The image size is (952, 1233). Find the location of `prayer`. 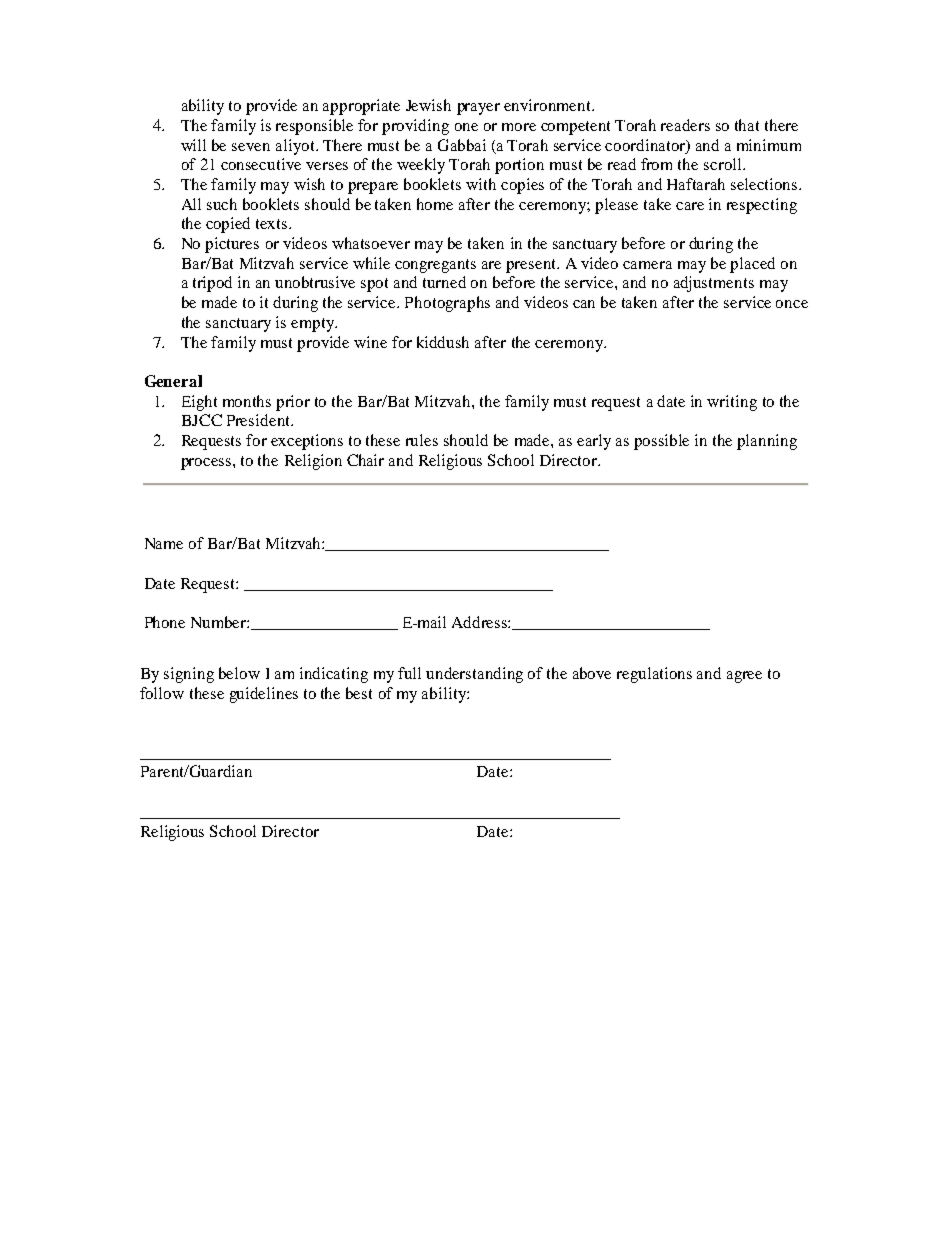

prayer is located at coordinates (478, 109).
